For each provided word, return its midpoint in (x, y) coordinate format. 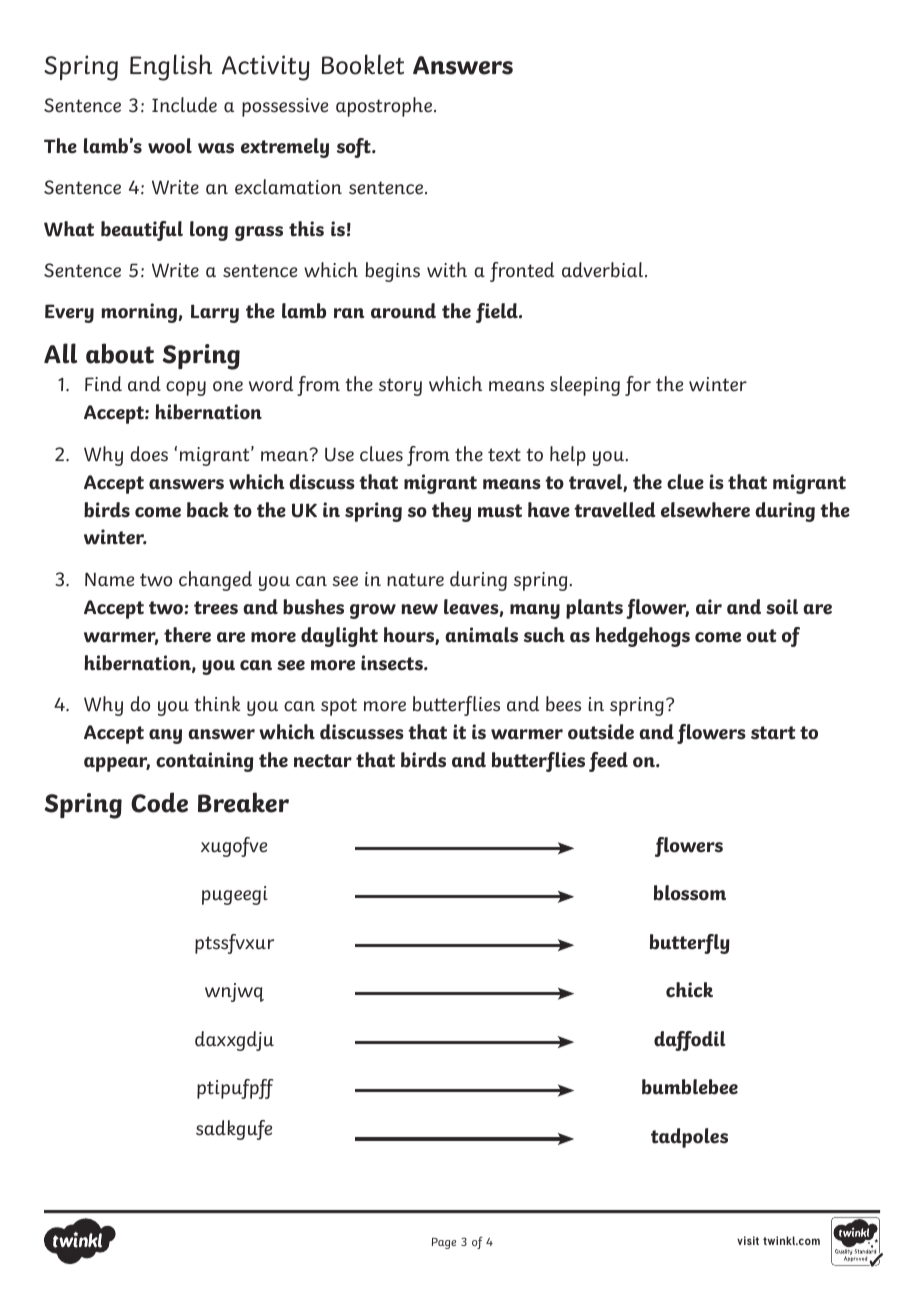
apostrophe (385, 107)
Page (444, 1243)
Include (184, 105)
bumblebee (690, 1087)
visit (748, 1240)
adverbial (604, 270)
